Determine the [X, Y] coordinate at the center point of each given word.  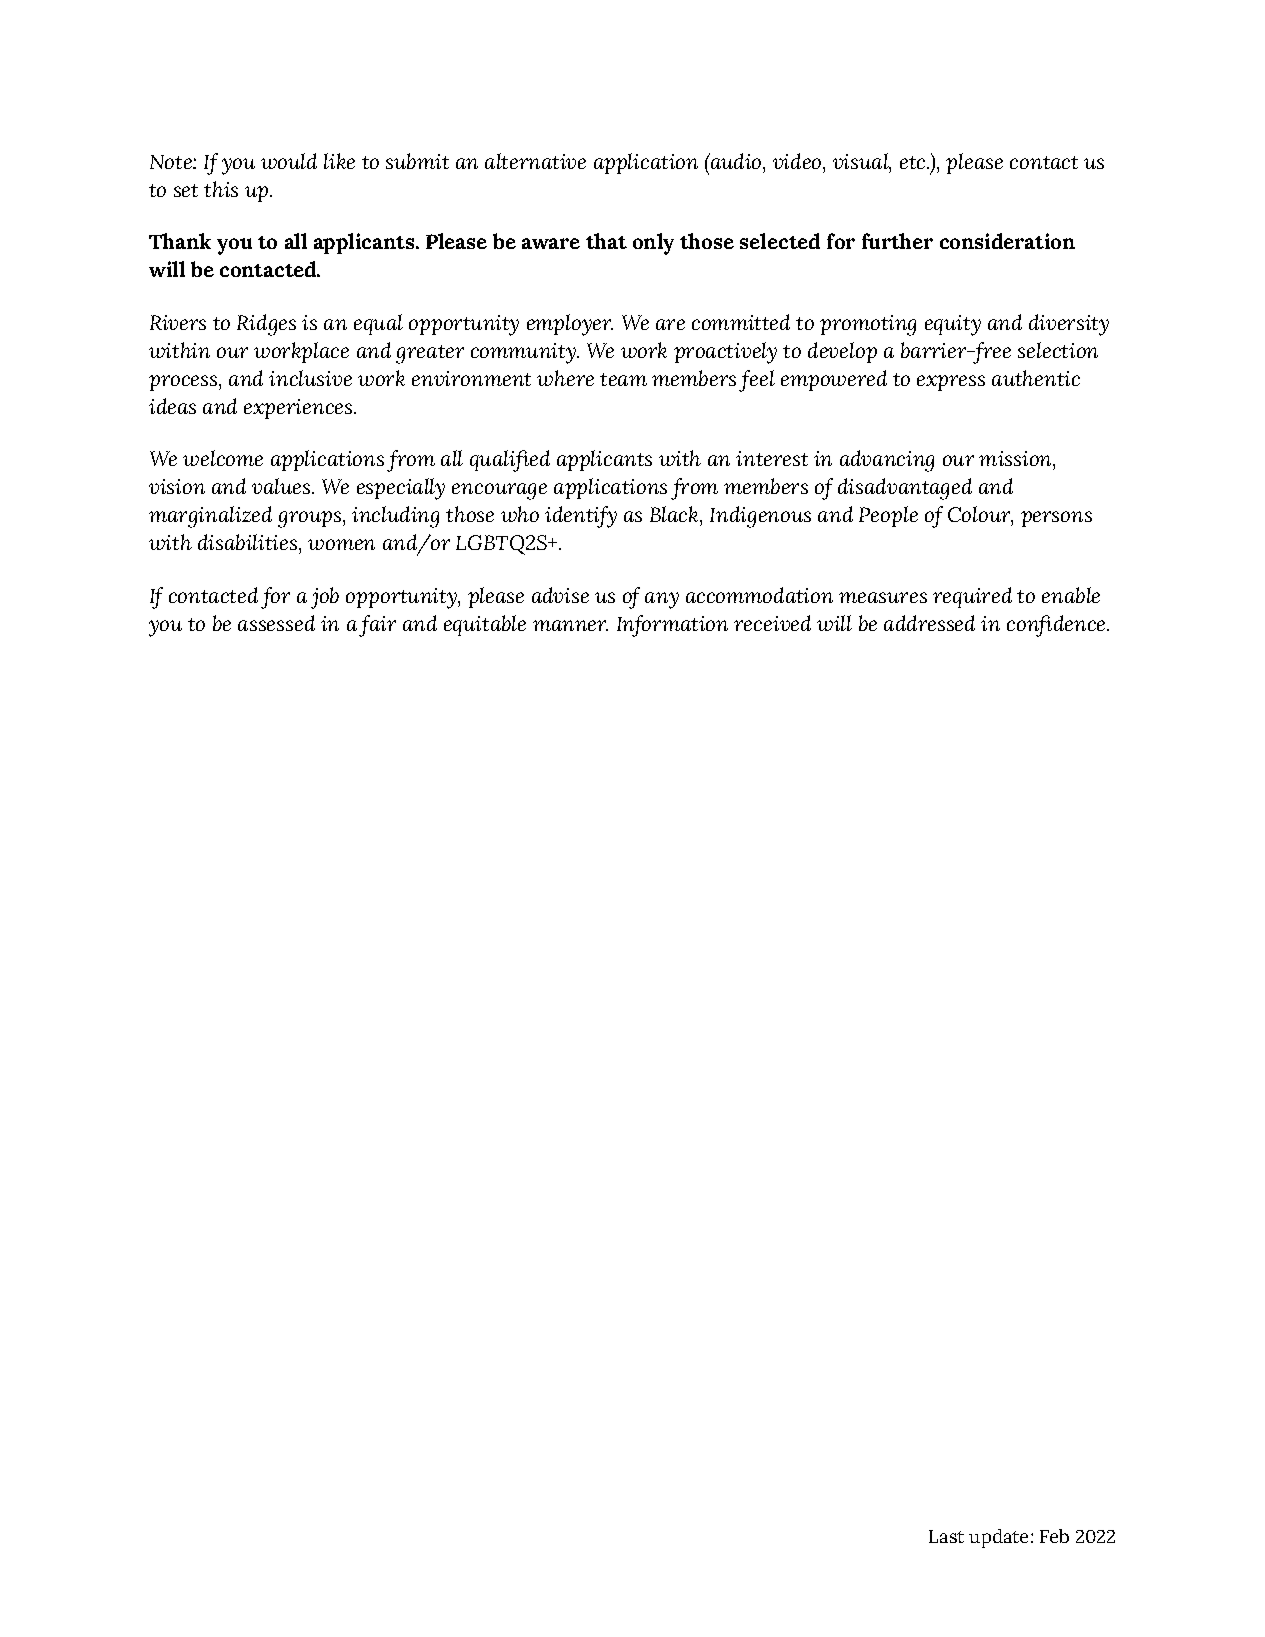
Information [672, 626]
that [606, 241]
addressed [929, 623]
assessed [276, 623]
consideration [1007, 241]
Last [946, 1536]
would [289, 161]
